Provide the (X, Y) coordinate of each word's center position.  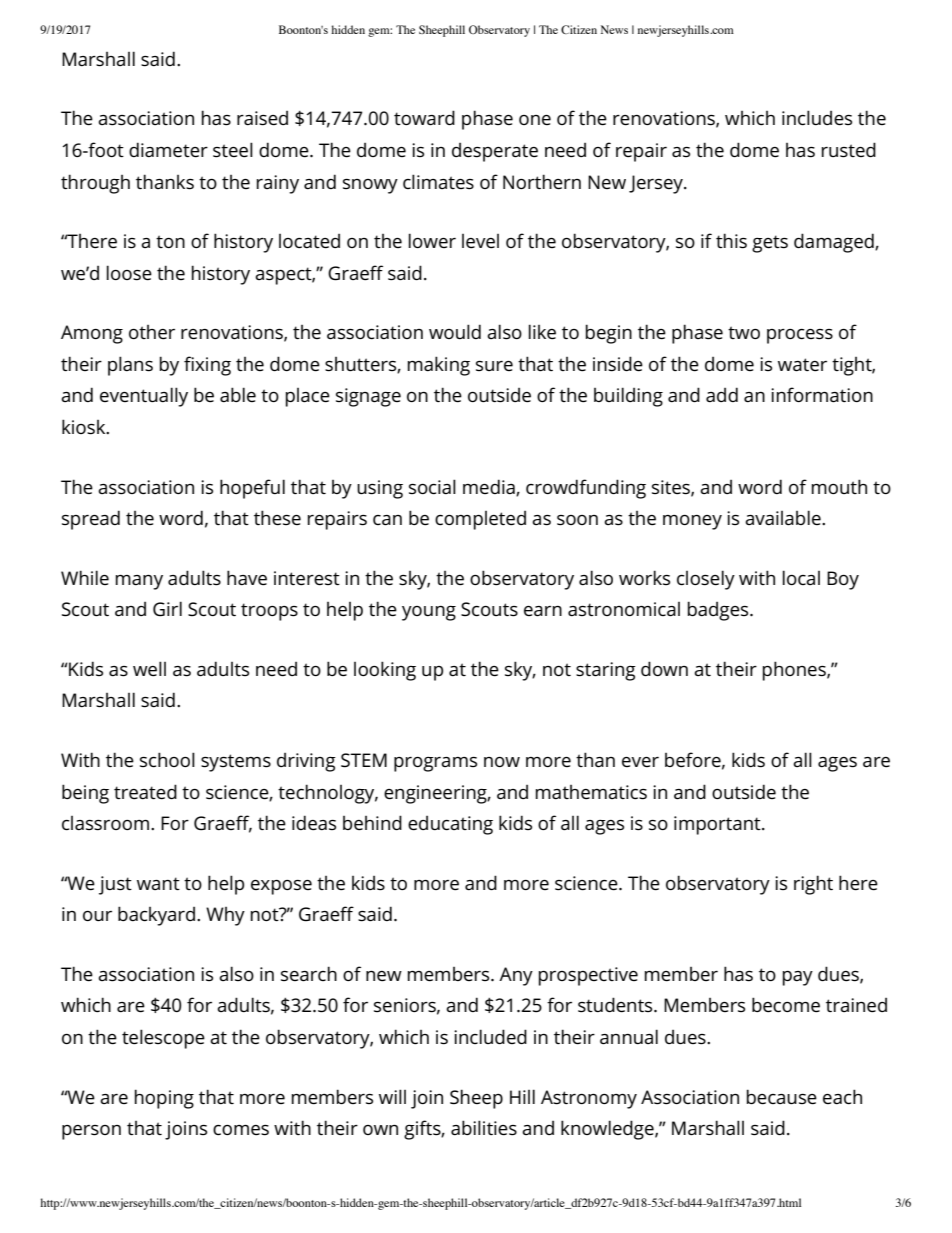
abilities (484, 1128)
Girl (167, 609)
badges (719, 611)
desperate (495, 152)
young (429, 613)
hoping (164, 1099)
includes (817, 118)
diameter (168, 150)
